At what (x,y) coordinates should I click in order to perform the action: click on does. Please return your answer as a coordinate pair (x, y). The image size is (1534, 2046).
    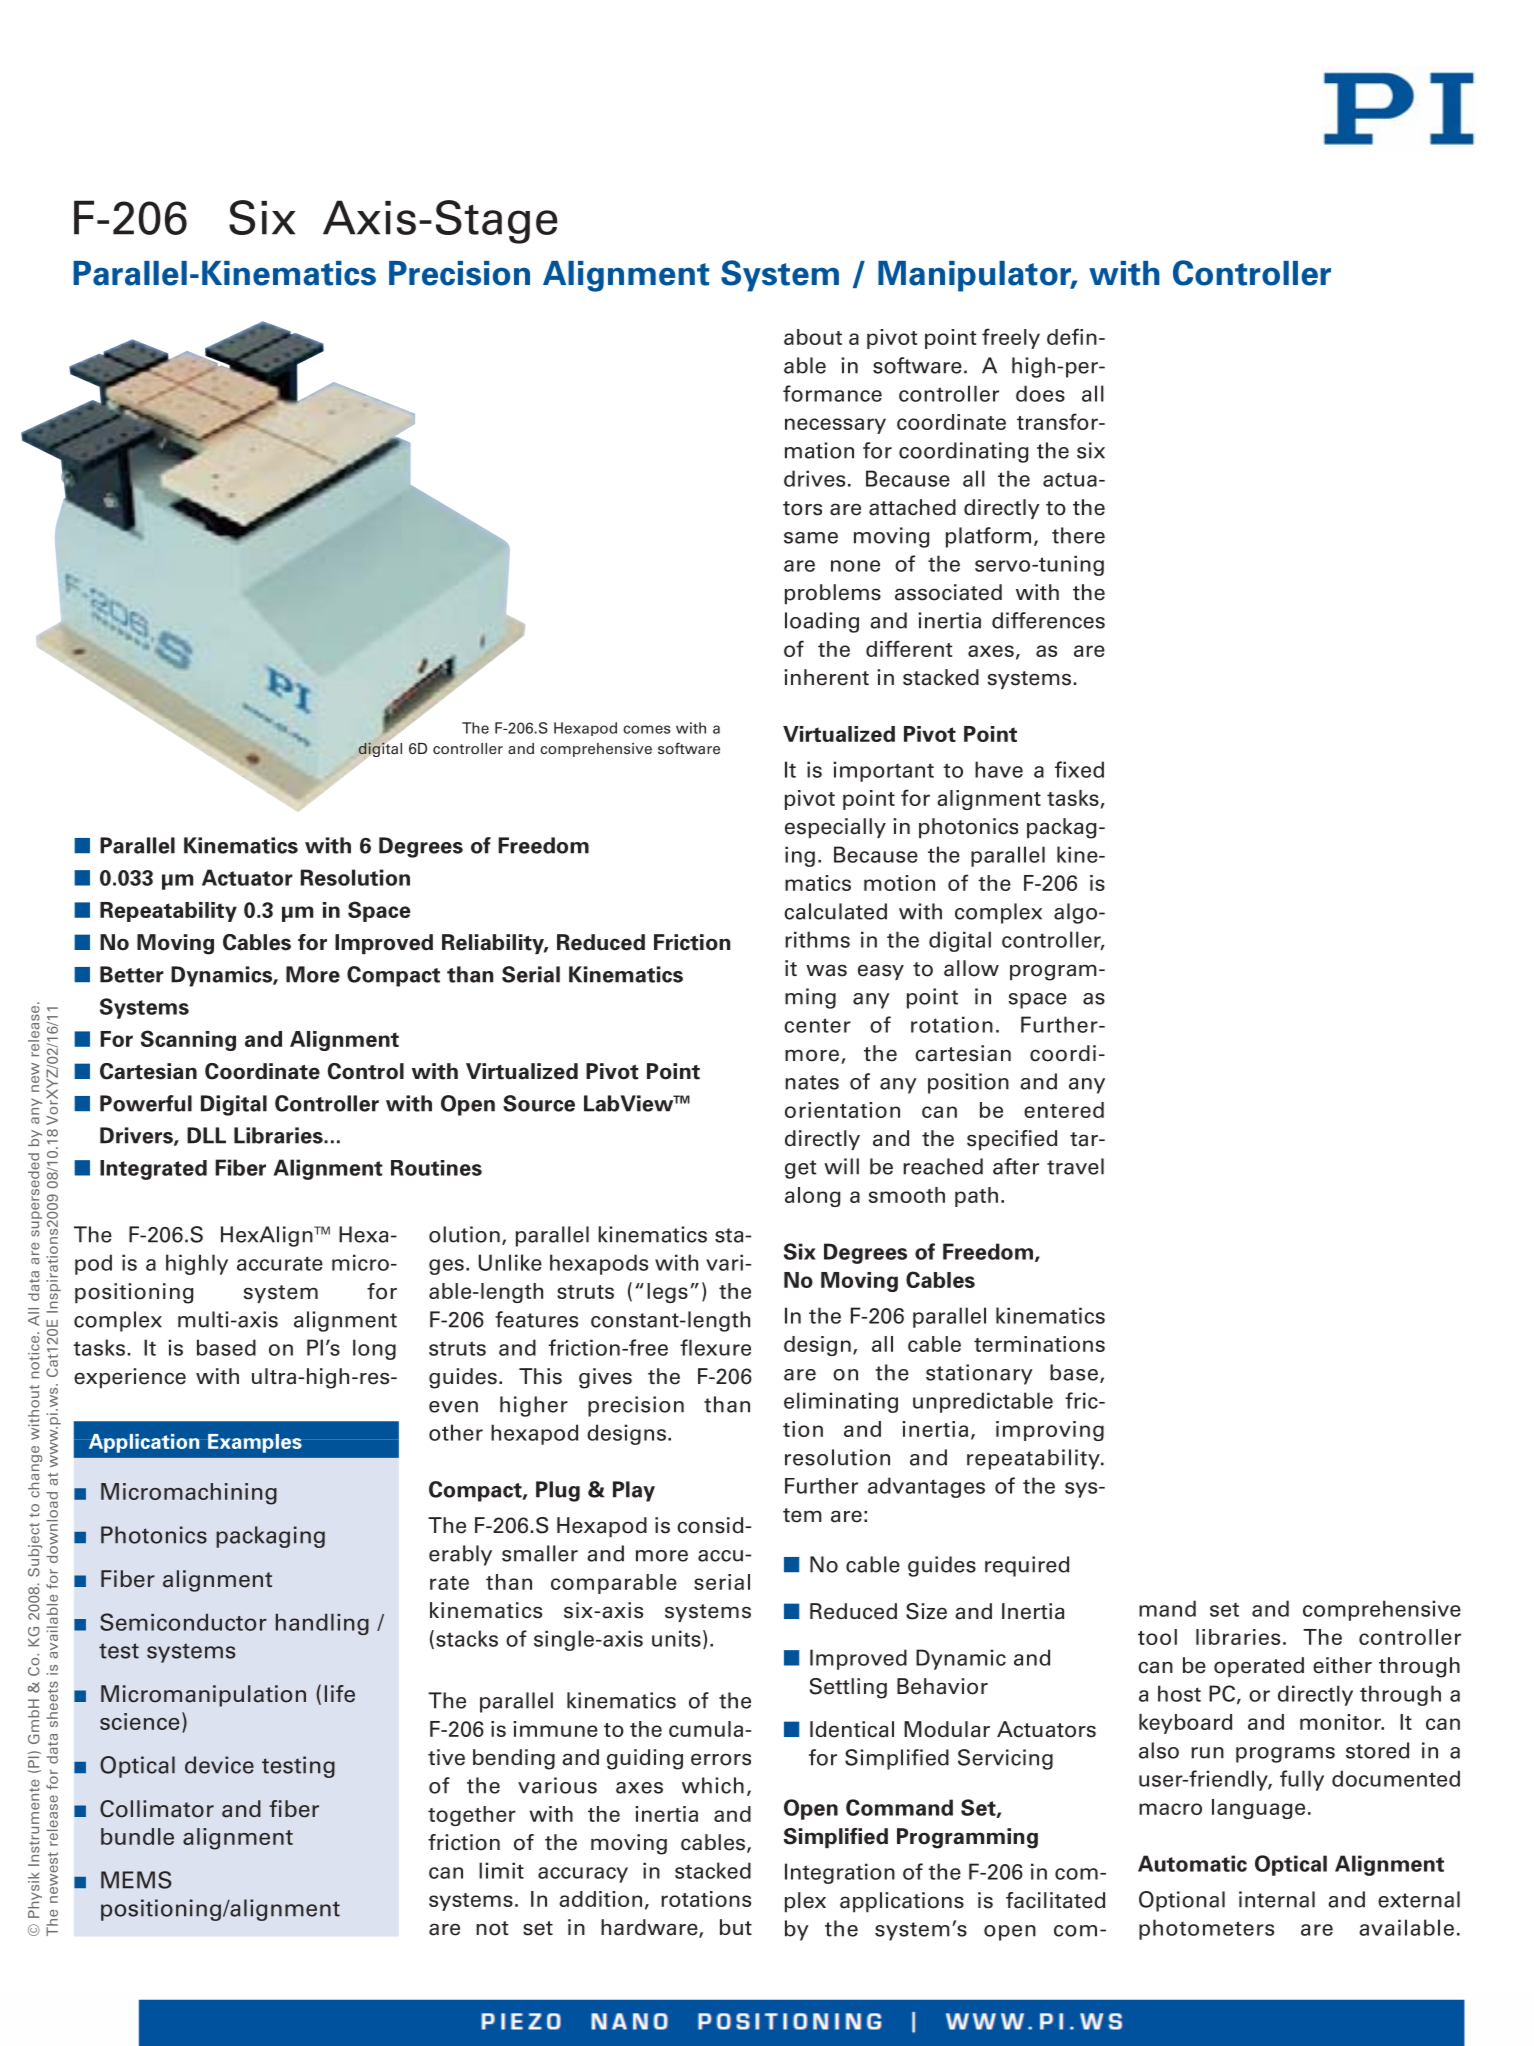
    Looking at the image, I should click on (1040, 393).
